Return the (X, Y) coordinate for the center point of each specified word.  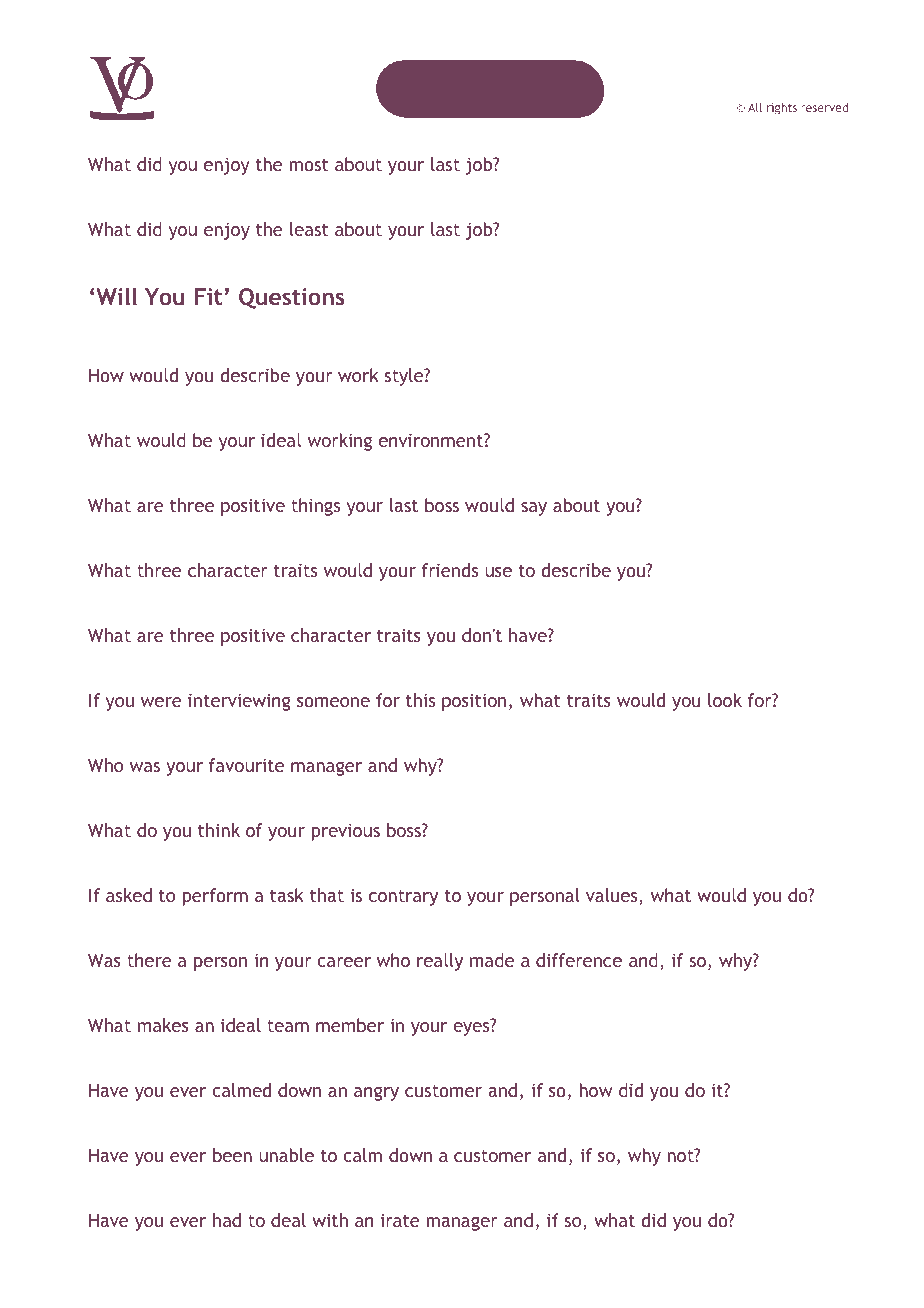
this (420, 700)
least (309, 229)
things (315, 507)
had (227, 1220)
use (498, 572)
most (309, 164)
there (149, 960)
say (534, 509)
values (613, 896)
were (161, 702)
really (440, 962)
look (725, 700)
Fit (208, 296)
